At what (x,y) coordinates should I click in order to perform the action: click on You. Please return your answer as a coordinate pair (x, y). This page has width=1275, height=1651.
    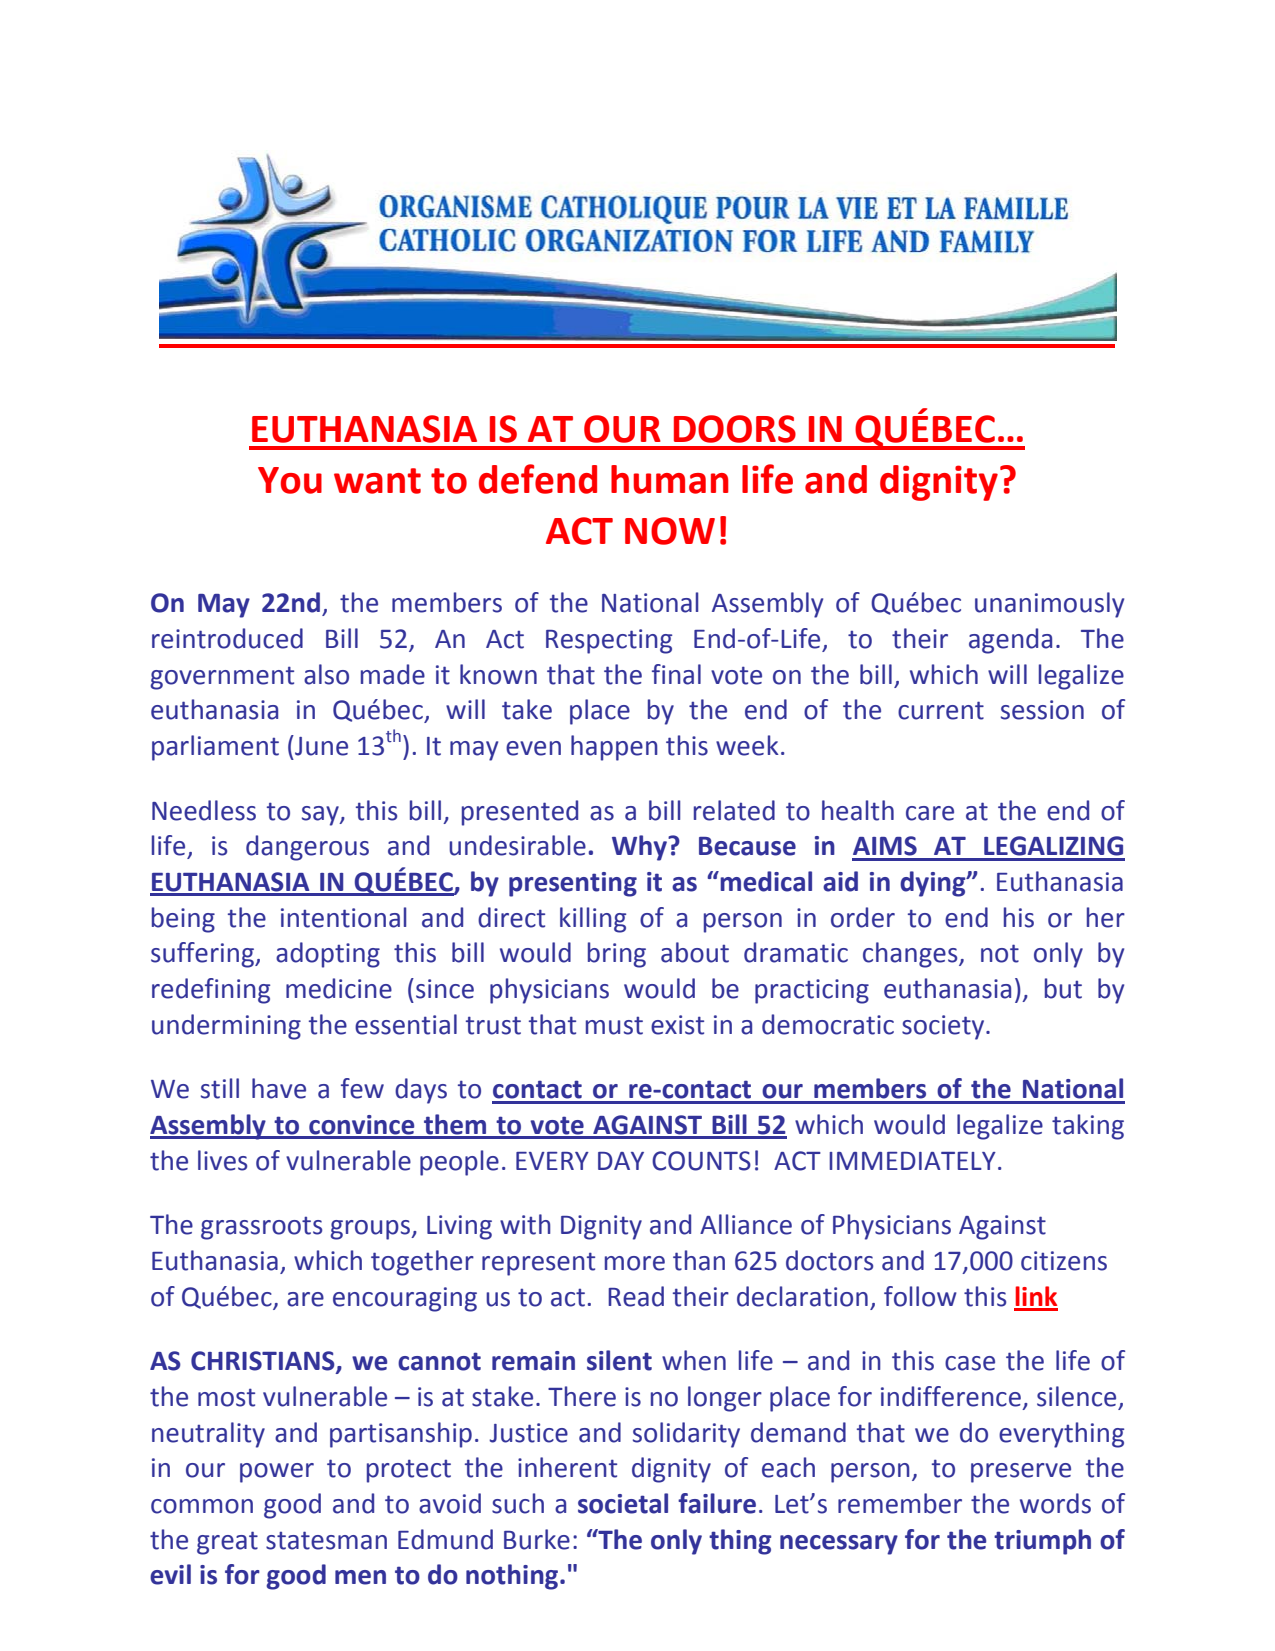
    Looking at the image, I should click on (290, 480).
